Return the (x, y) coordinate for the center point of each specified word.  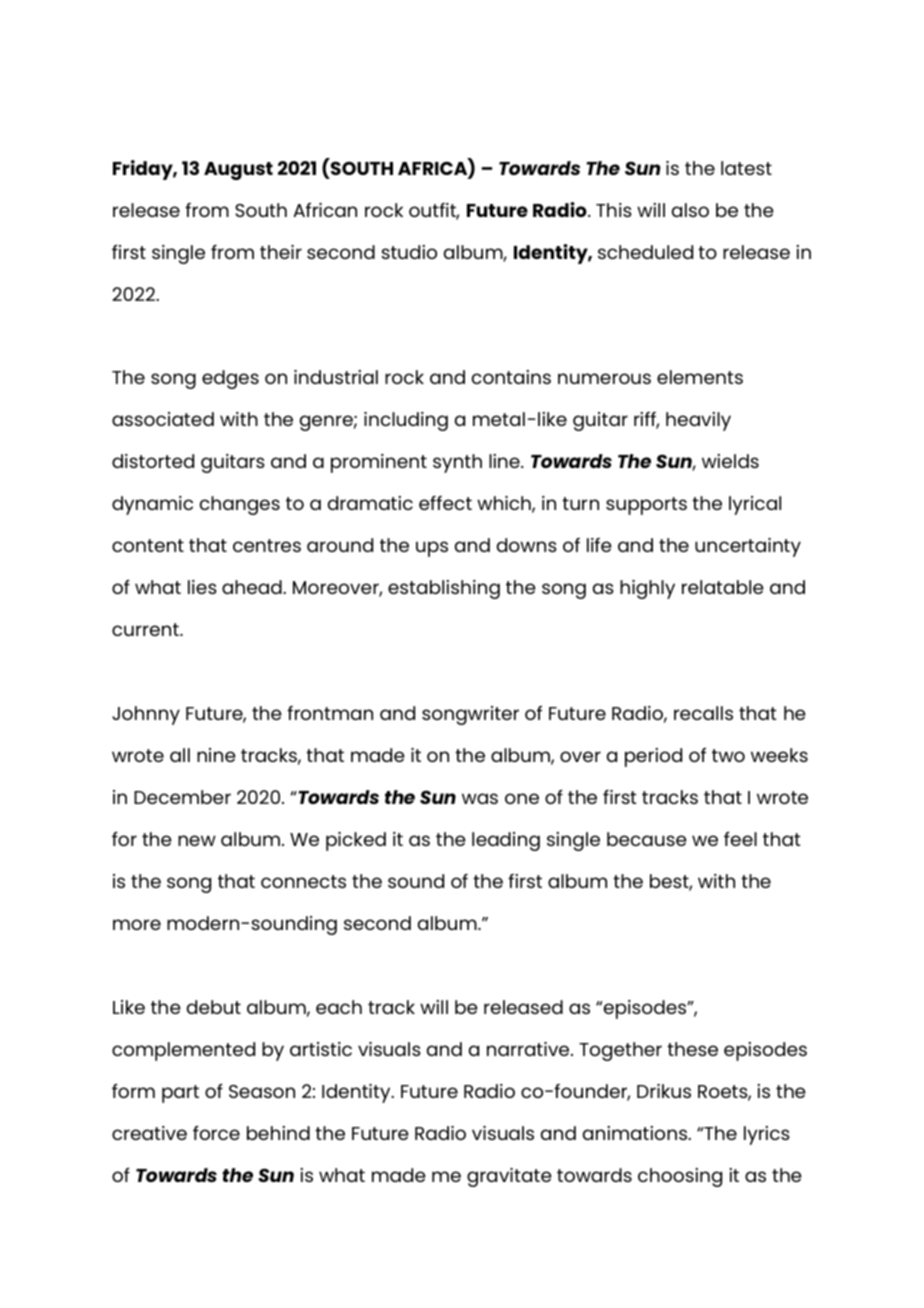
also (690, 210)
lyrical (755, 505)
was (480, 798)
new (197, 840)
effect (445, 503)
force (216, 1133)
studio (409, 252)
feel (740, 839)
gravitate (509, 1177)
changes (240, 505)
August (238, 171)
